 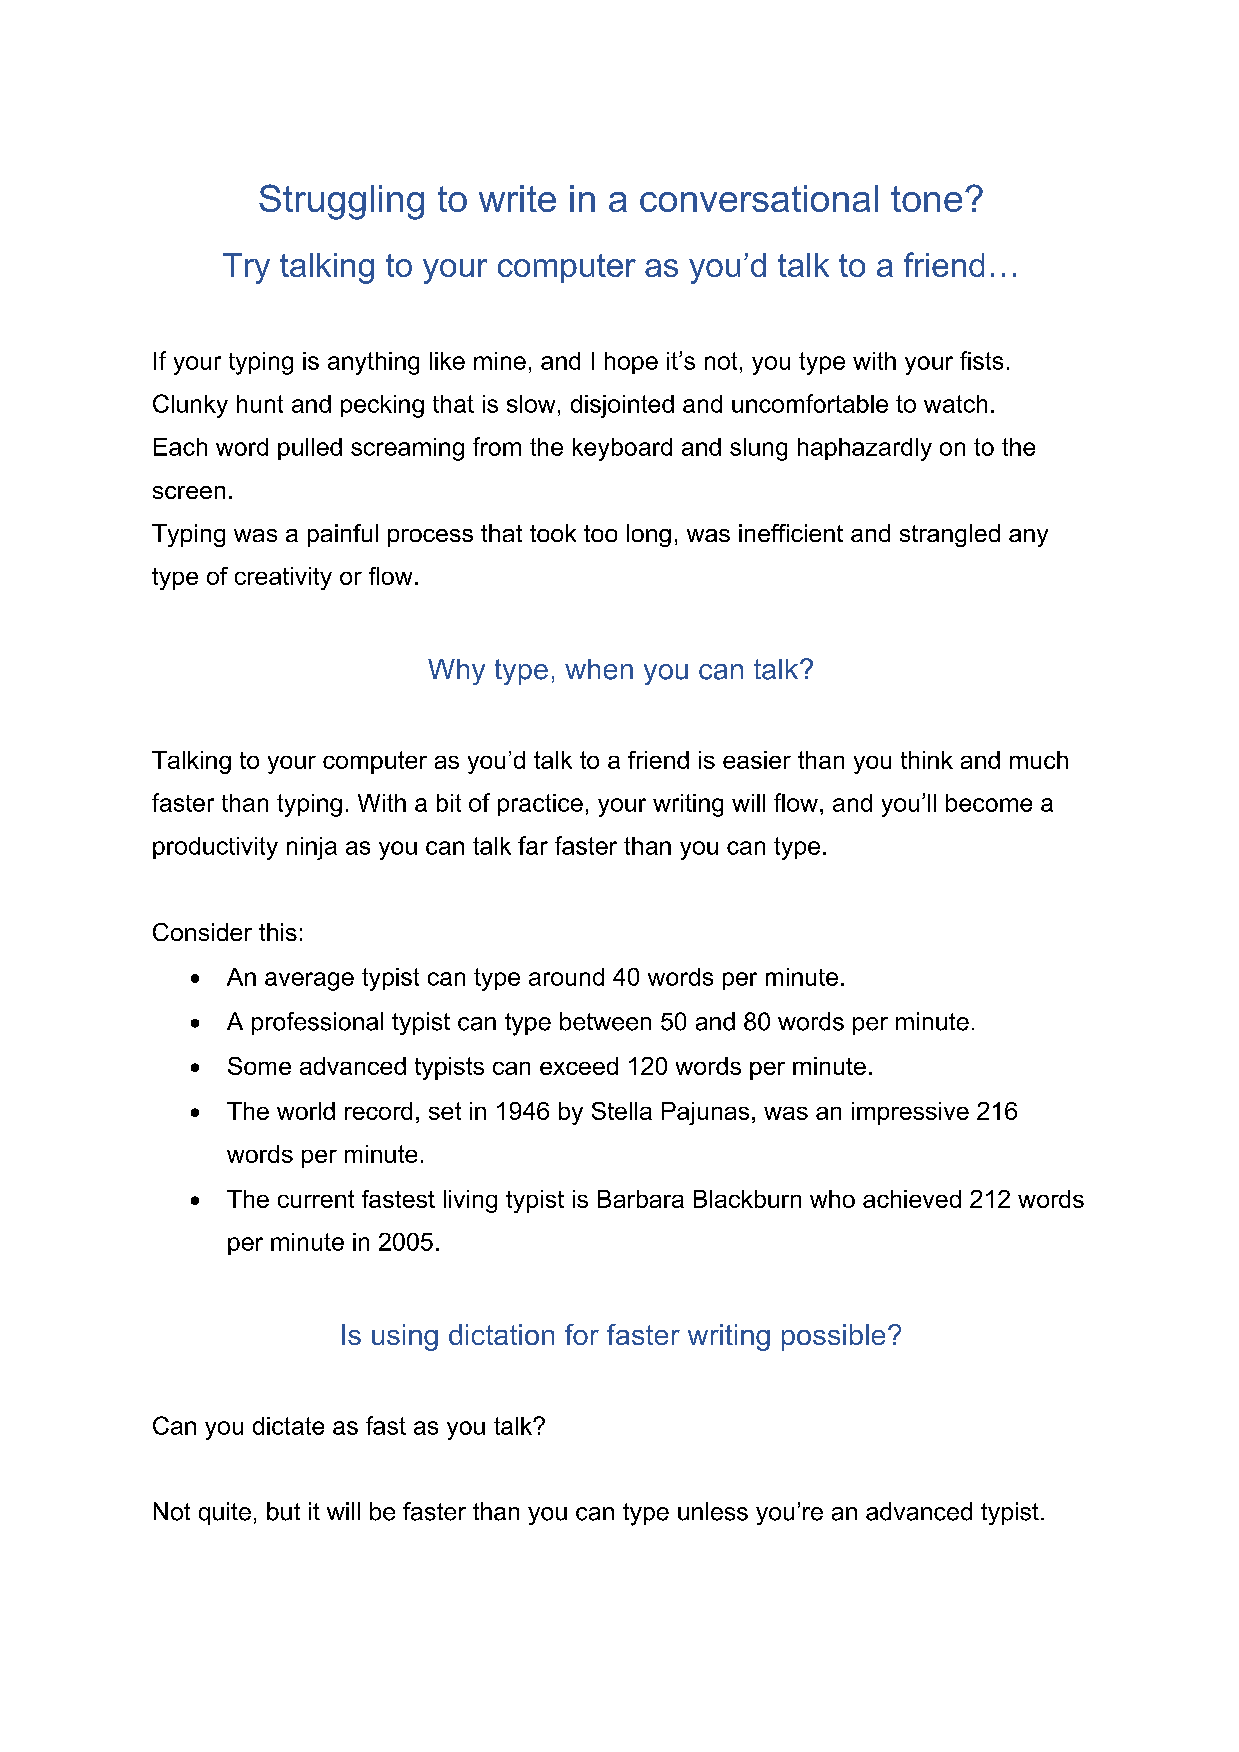 What do you see at coordinates (926, 199) in the document?
I see `tone` at bounding box center [926, 199].
